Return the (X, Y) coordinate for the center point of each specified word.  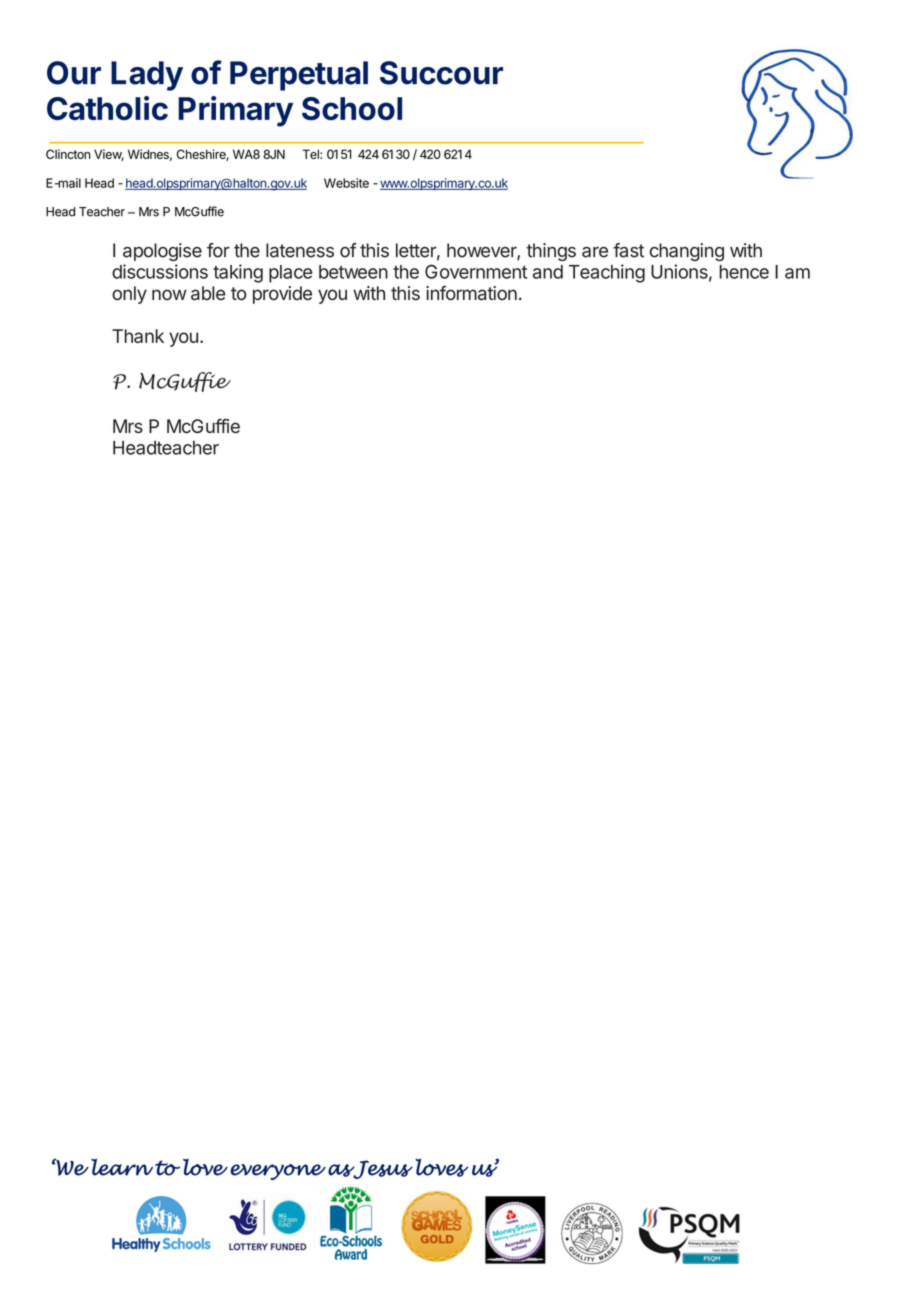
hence (744, 272)
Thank (138, 336)
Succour (441, 73)
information (471, 293)
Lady (147, 76)
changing (687, 252)
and (548, 272)
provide (282, 295)
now (169, 294)
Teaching (607, 273)
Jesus (382, 1169)
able (208, 293)
